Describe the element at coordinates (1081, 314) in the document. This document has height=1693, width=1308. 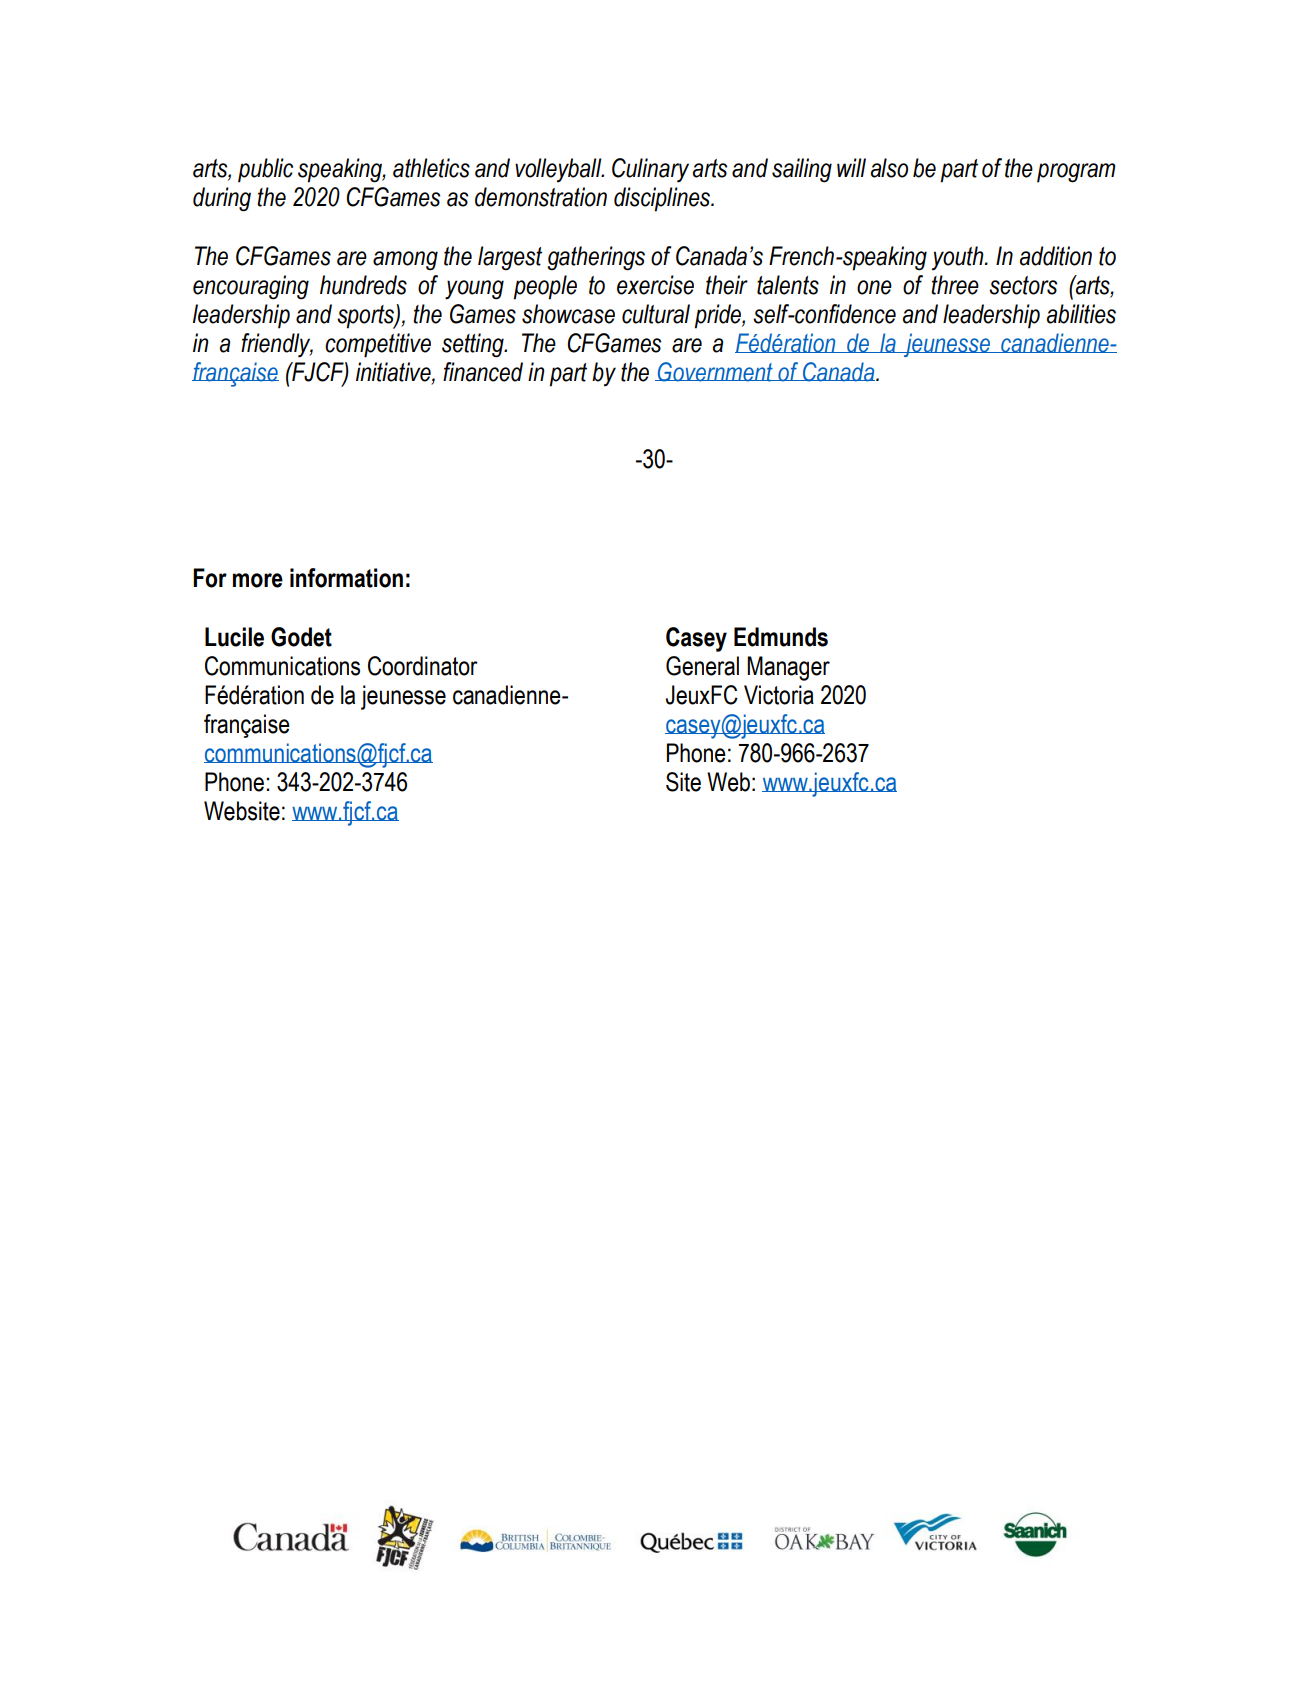
I see `abilities` at that location.
